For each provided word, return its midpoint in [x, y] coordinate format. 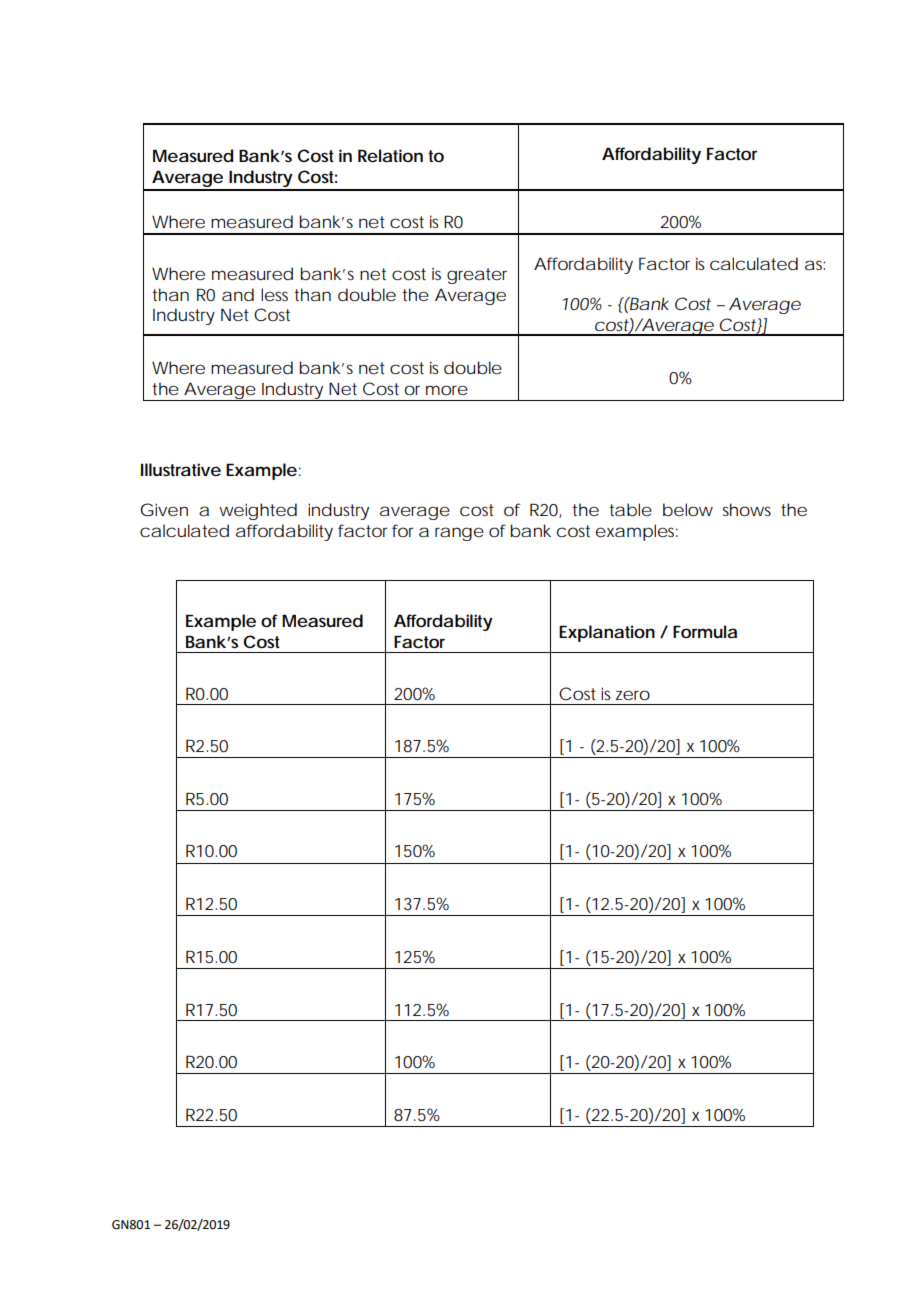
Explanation [607, 633]
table [630, 510]
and [238, 294]
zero [633, 695]
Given [164, 509]
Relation [390, 155]
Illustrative [181, 469]
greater [477, 276]
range [459, 534]
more [447, 390]
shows [747, 509]
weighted [258, 511]
